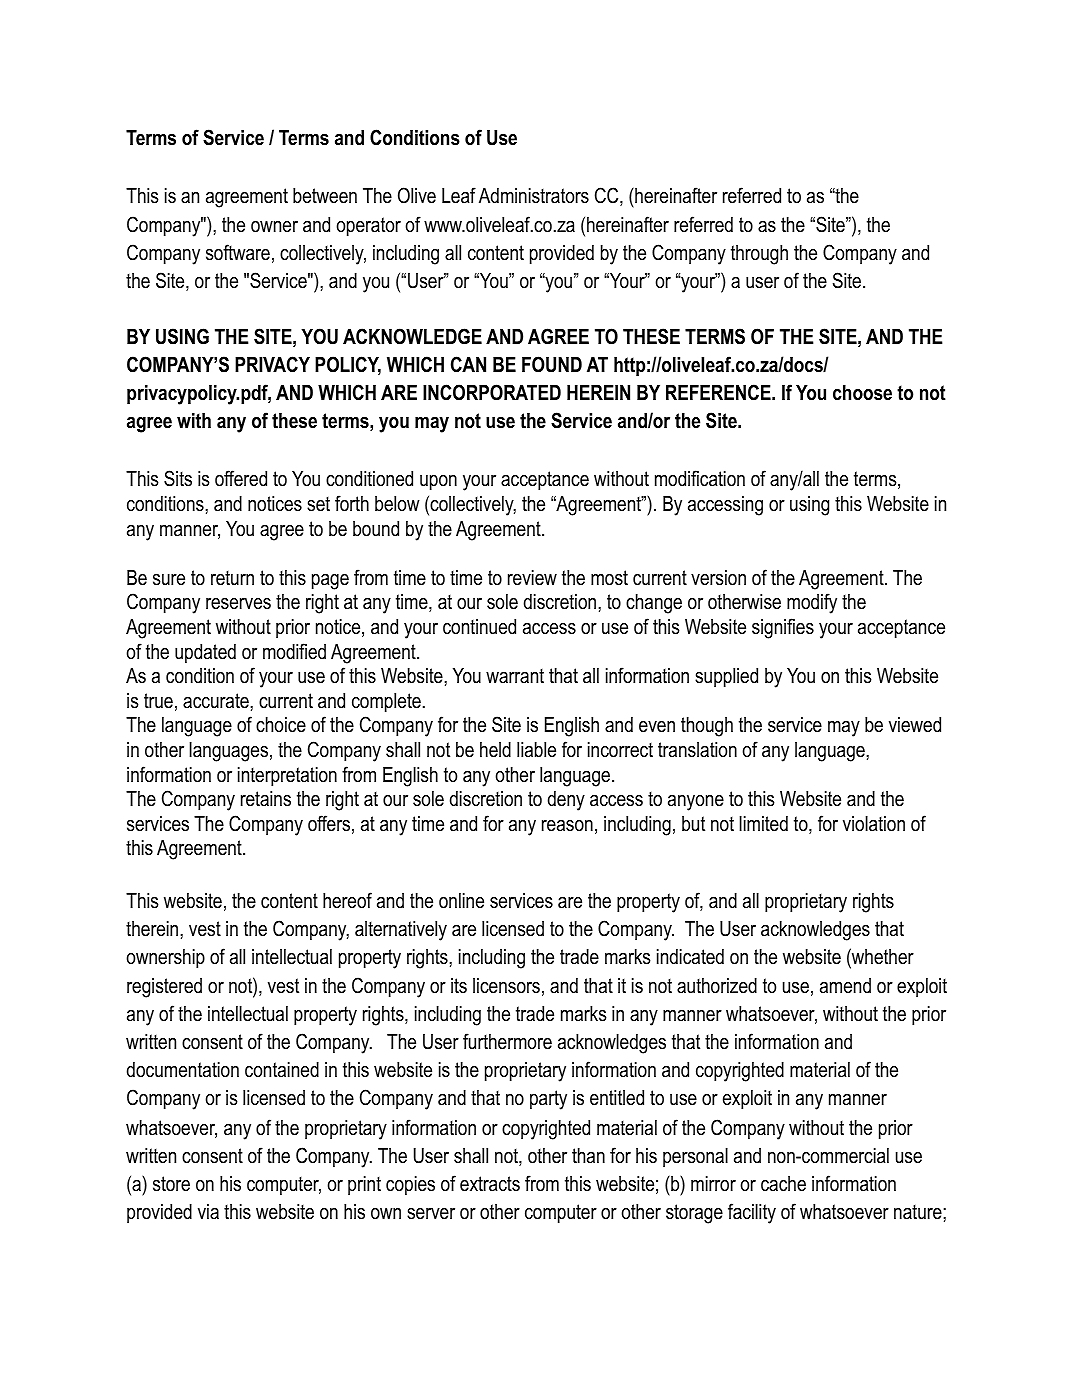 The height and width of the screenshot is (1392, 1075). Describe the element at coordinates (238, 252) in the screenshot. I see `software` at that location.
